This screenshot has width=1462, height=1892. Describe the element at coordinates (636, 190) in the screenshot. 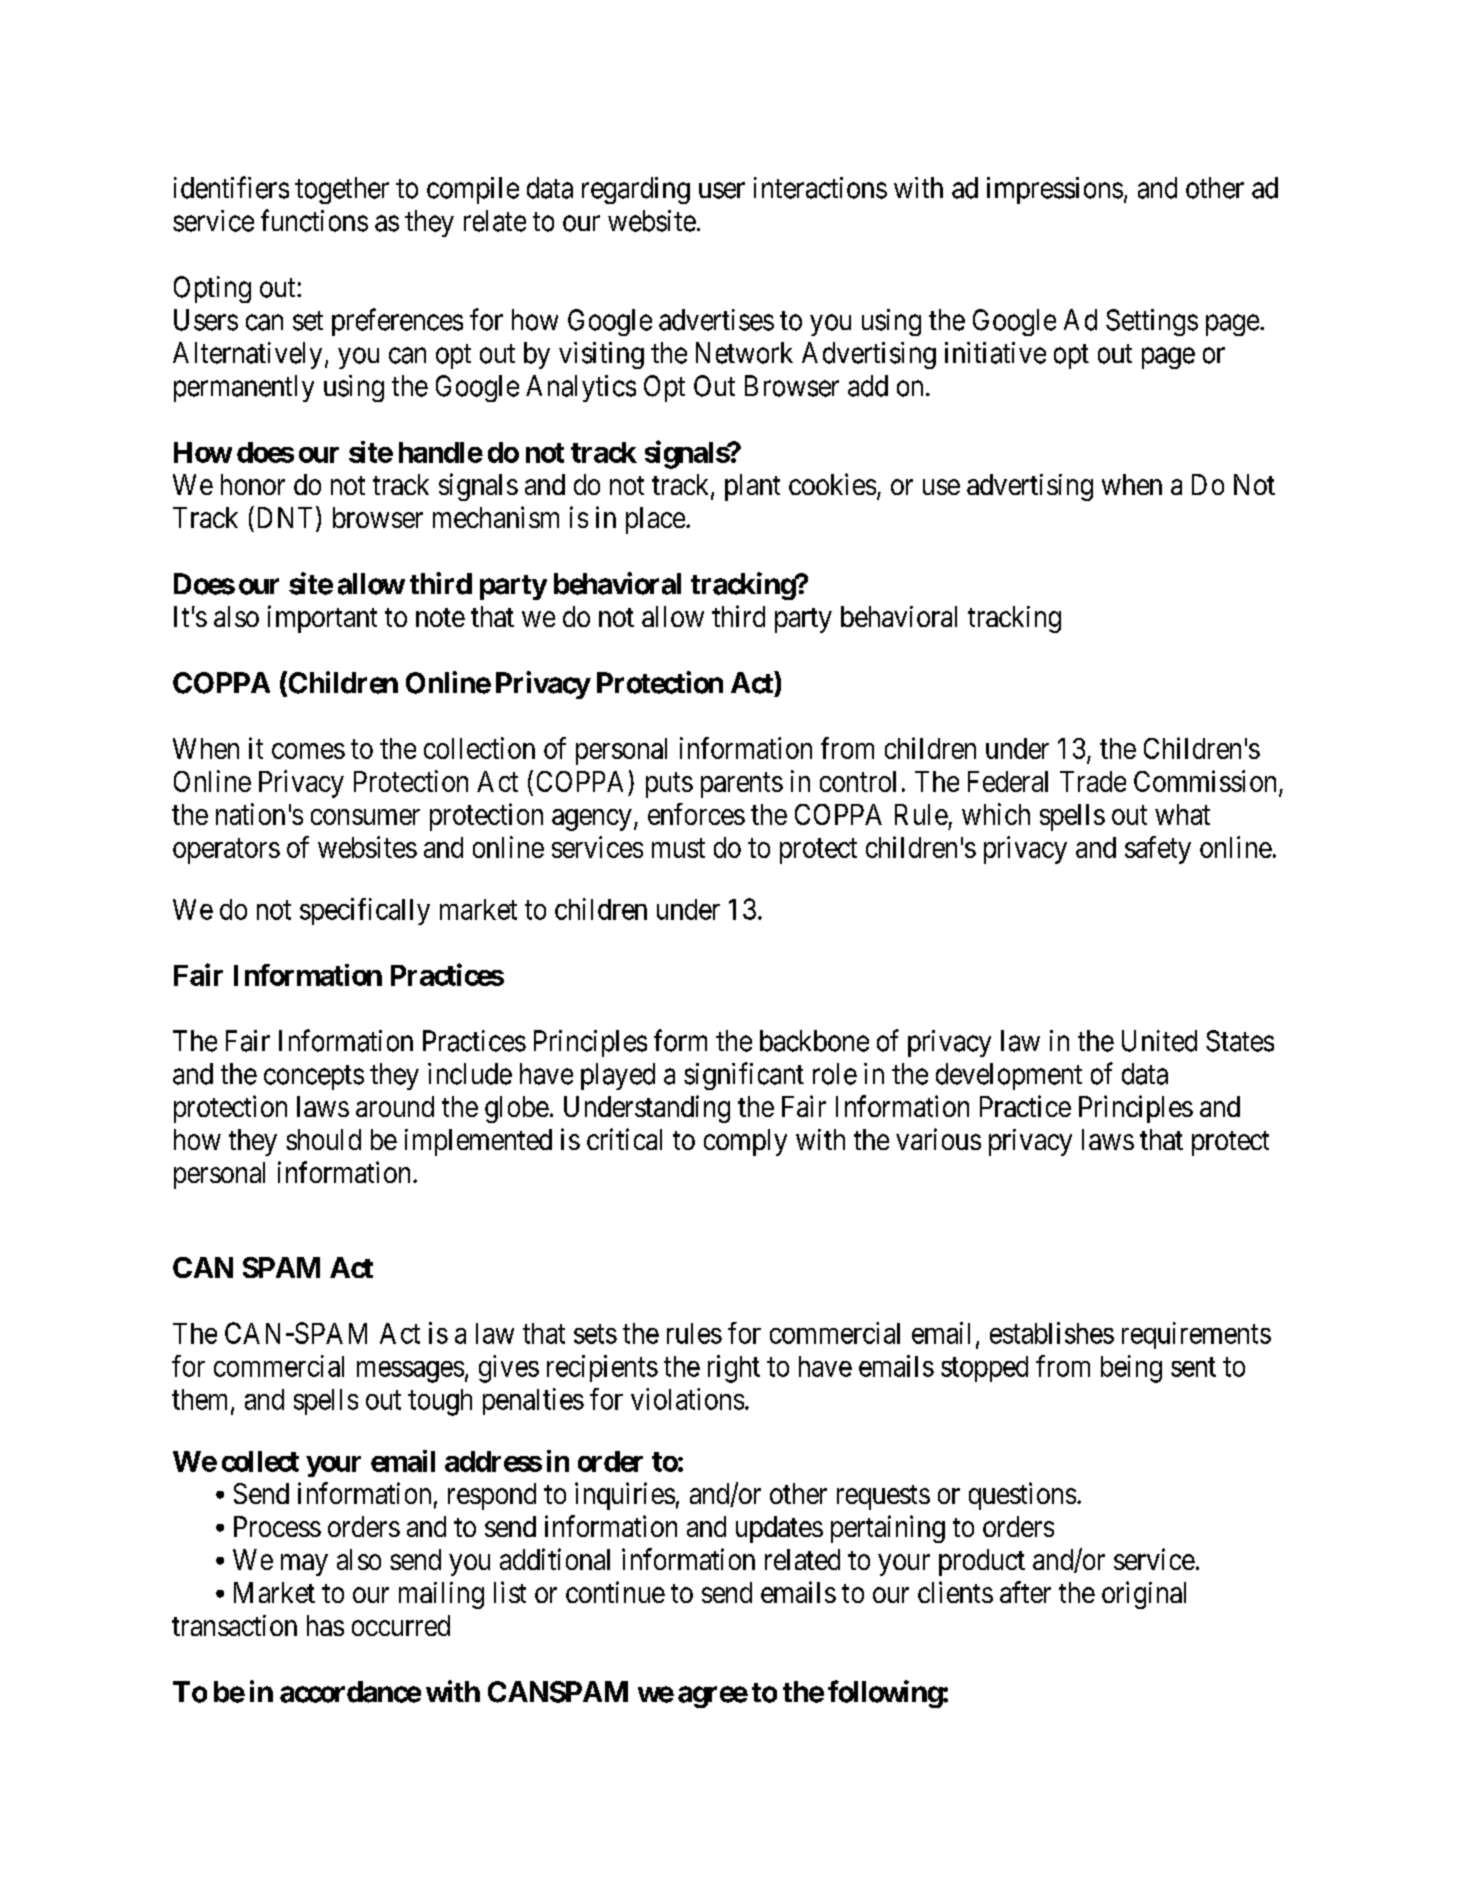

I see `regarding` at that location.
